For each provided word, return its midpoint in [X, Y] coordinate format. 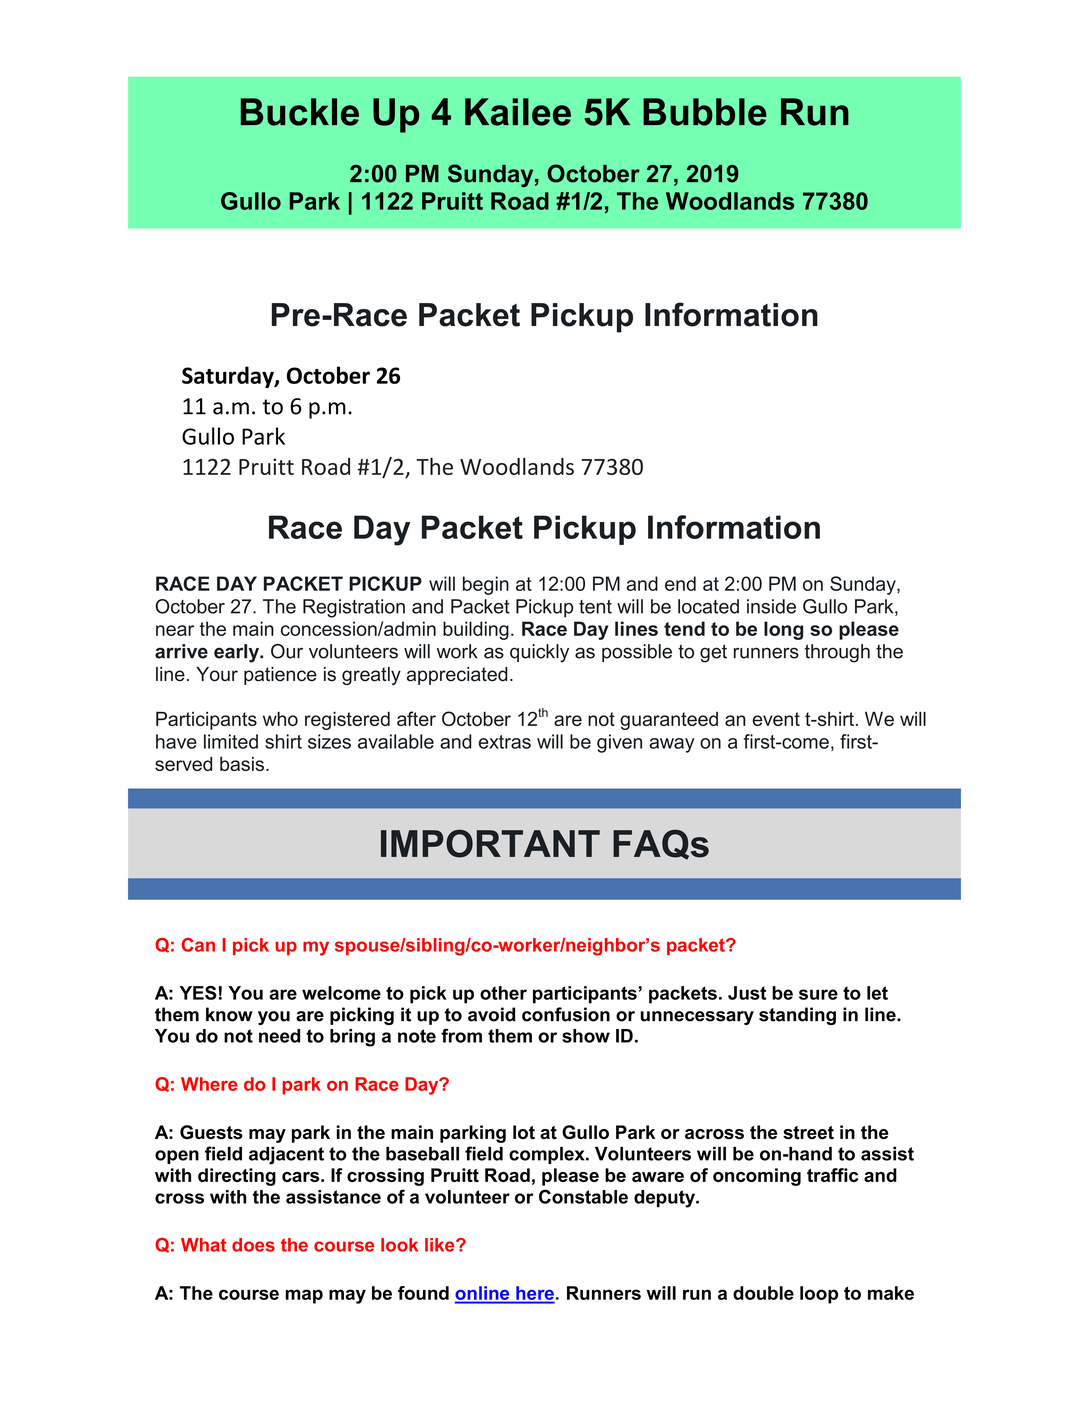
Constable [583, 1196]
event [776, 719]
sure [818, 994]
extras [505, 742]
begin [486, 585]
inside [771, 606]
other [503, 993]
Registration [354, 608]
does [253, 1245]
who [280, 718]
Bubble [705, 112]
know [229, 1014]
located [708, 606]
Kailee [518, 112]
